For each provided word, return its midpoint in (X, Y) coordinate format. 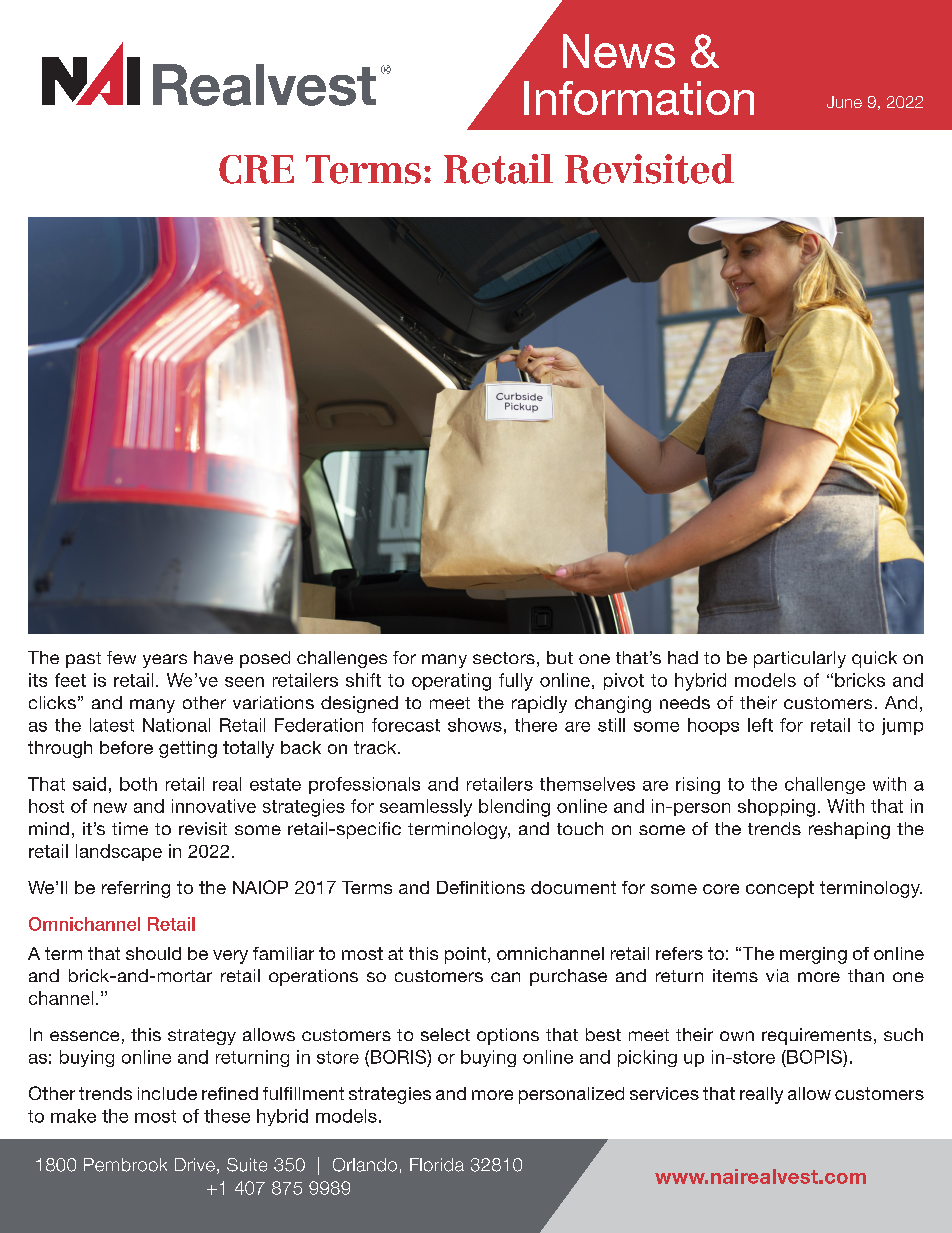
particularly (800, 659)
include (167, 1093)
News (619, 51)
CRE (256, 169)
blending (514, 808)
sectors (504, 658)
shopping (776, 808)
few (121, 657)
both (138, 784)
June (844, 102)
